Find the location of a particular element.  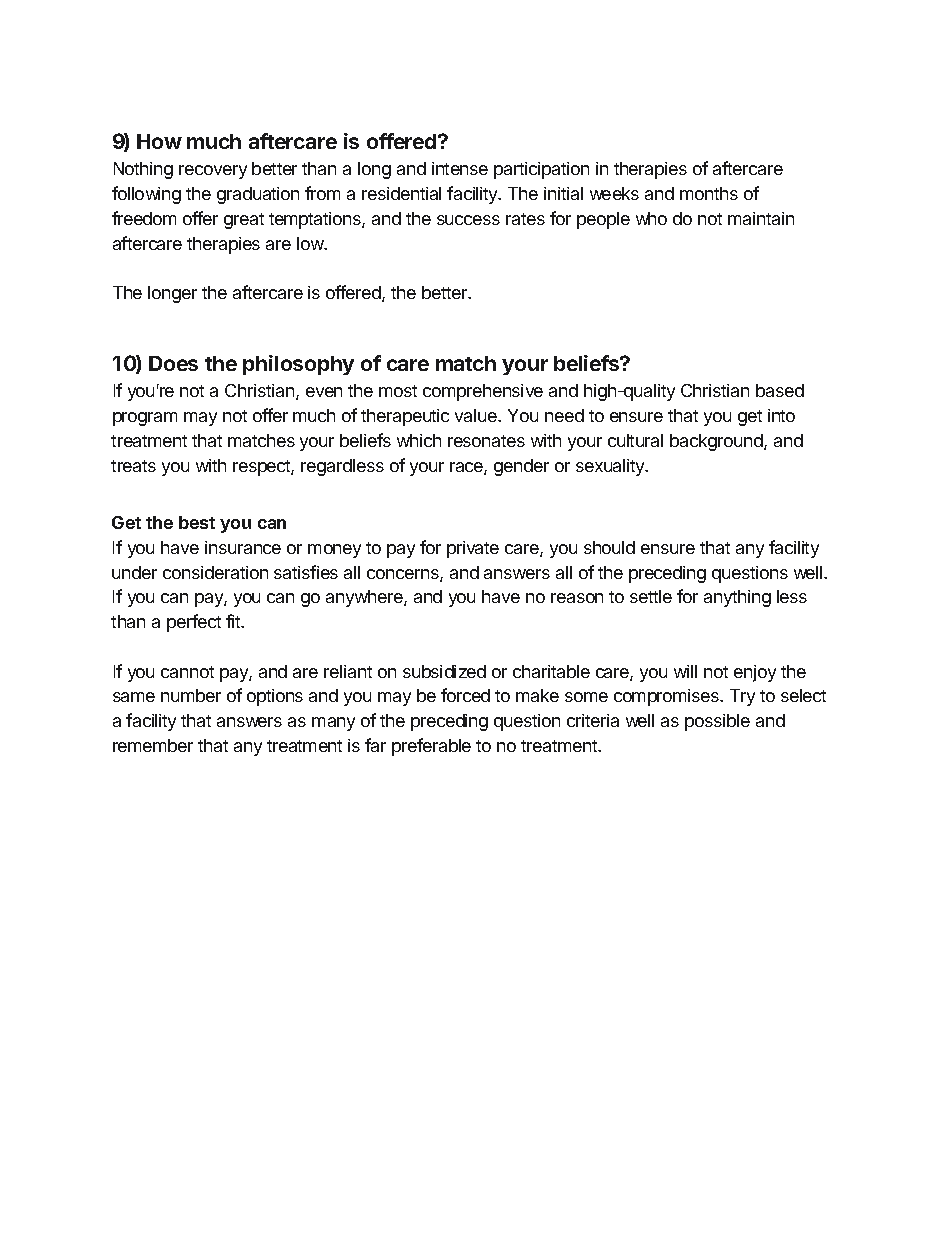

insurance is located at coordinates (243, 547).
